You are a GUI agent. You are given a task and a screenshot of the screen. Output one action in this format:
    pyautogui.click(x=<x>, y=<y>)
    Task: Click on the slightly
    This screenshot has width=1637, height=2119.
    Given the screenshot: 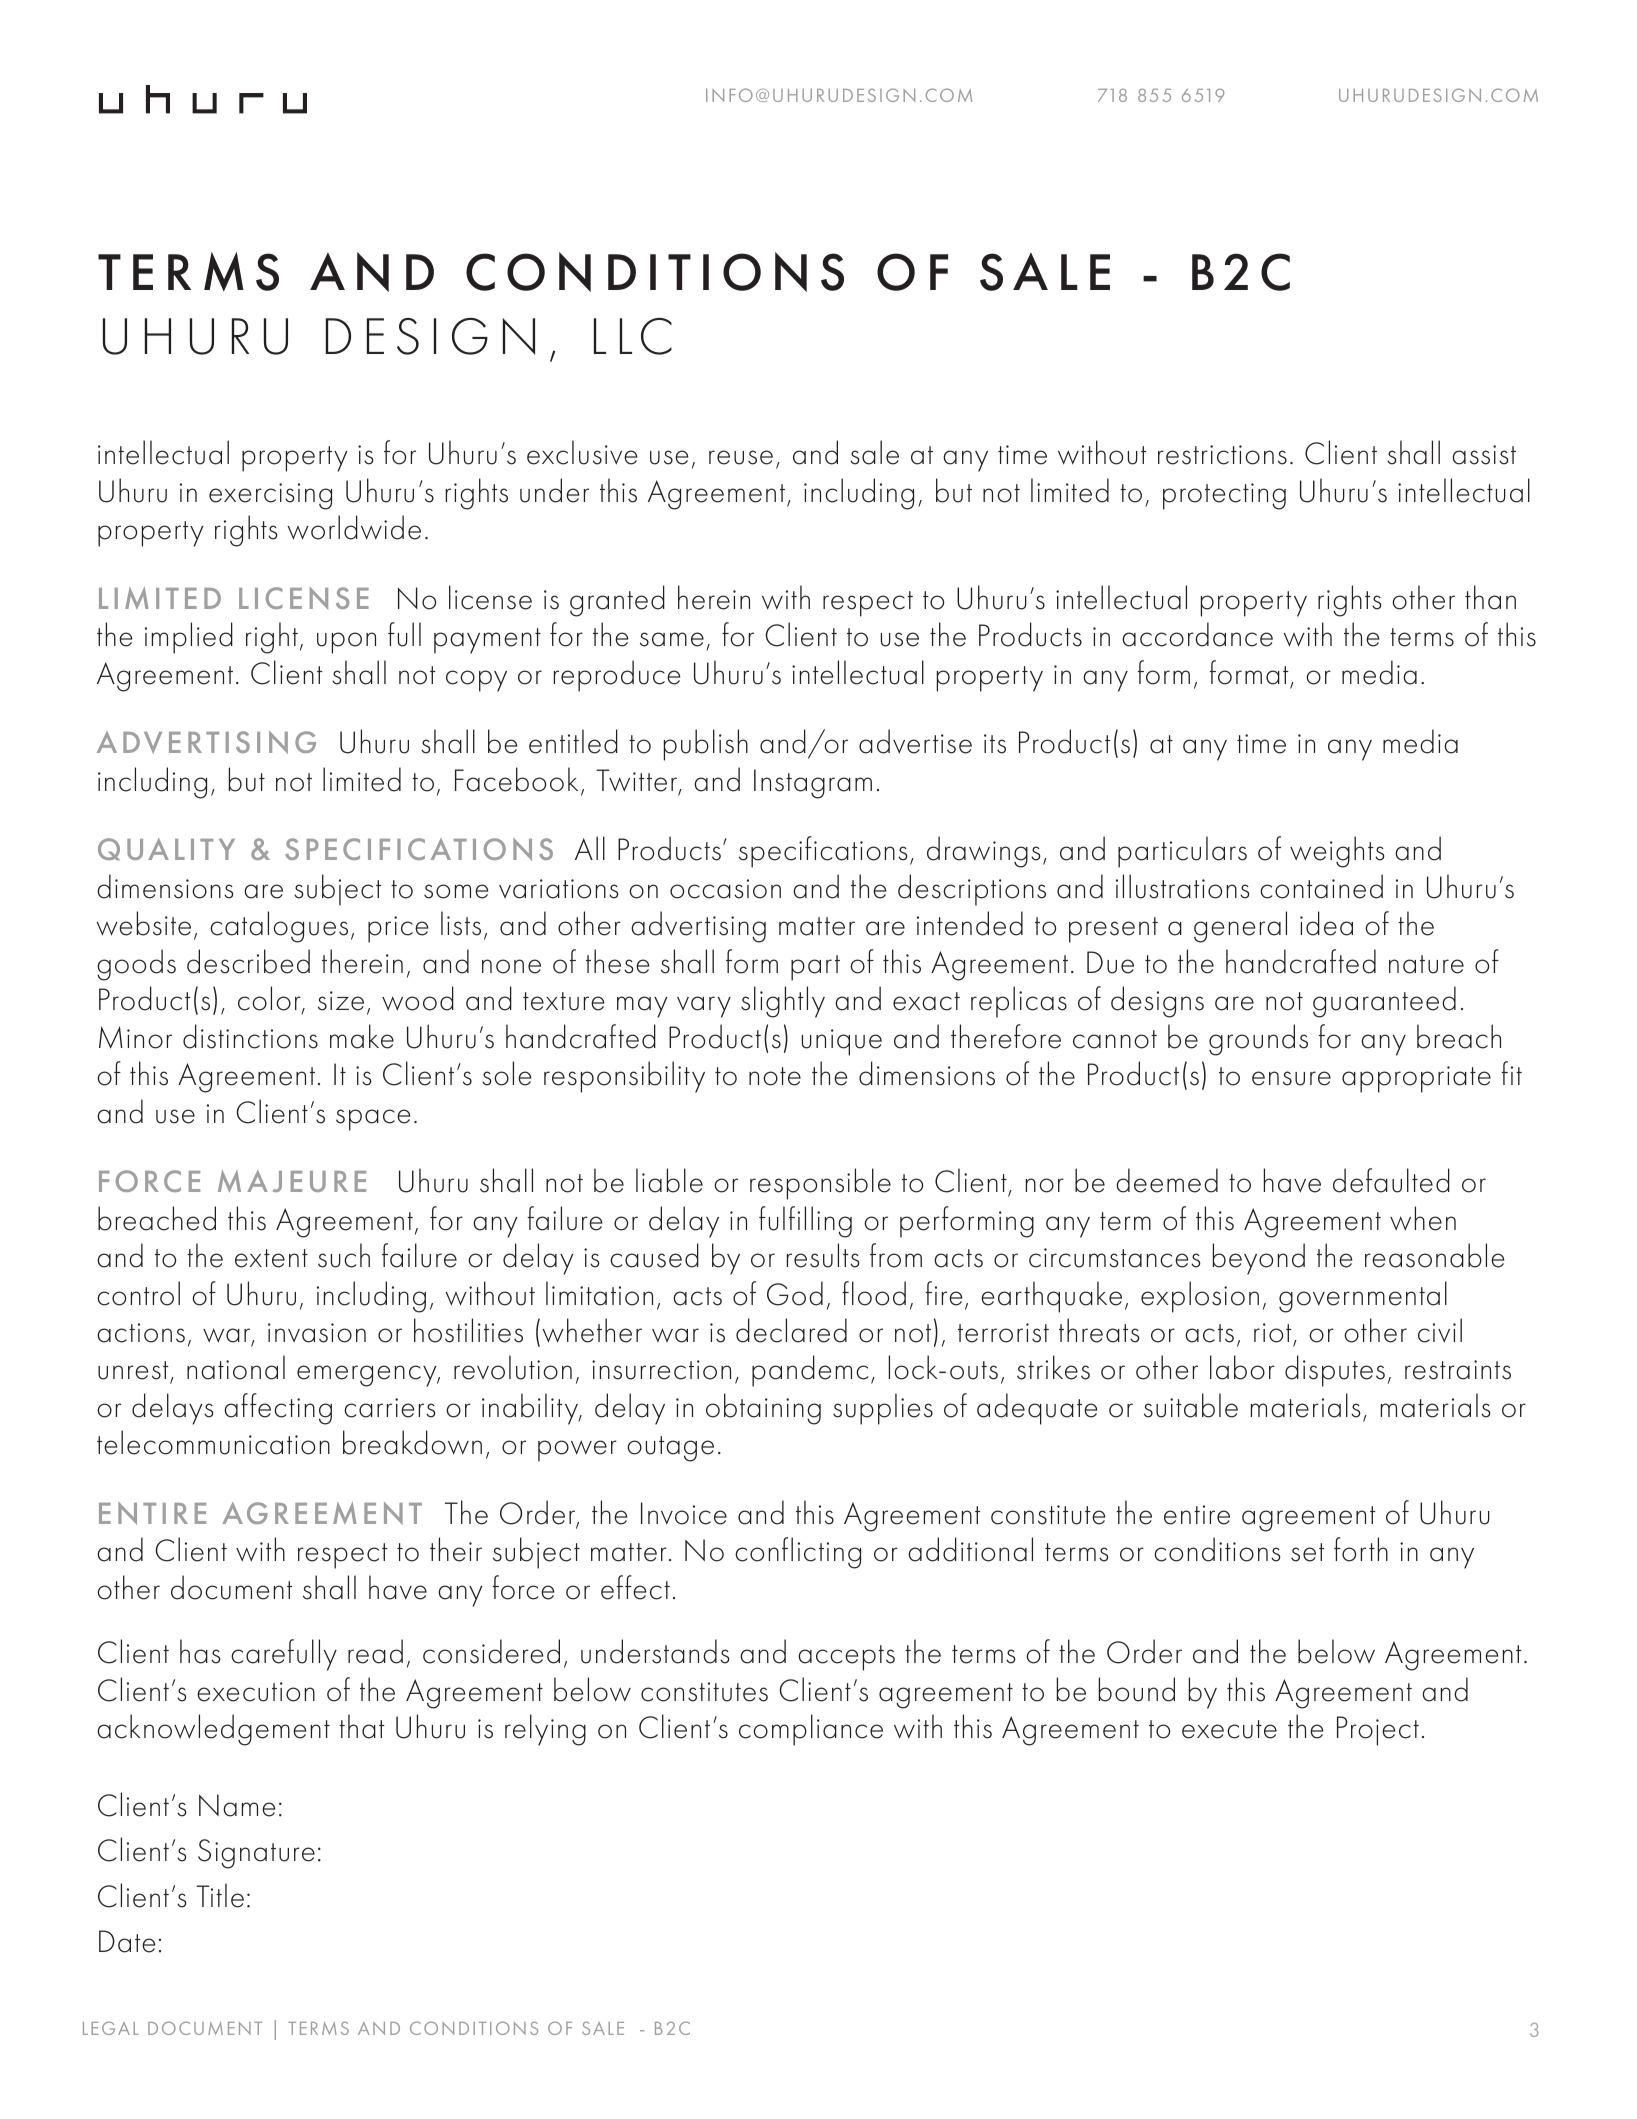 What is the action you would take?
    pyautogui.click(x=783, y=1002)
